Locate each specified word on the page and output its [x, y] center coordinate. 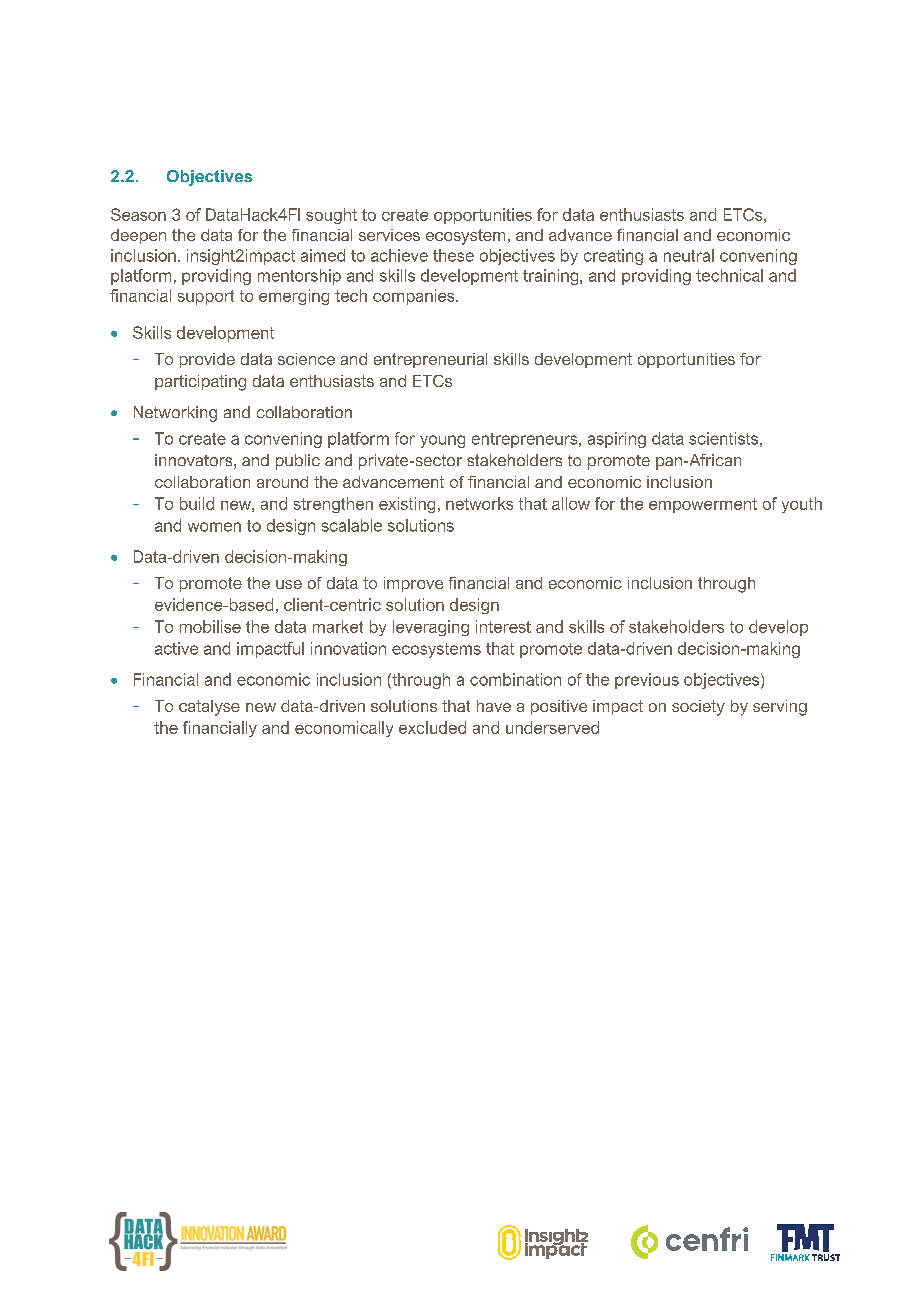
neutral [689, 255]
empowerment [703, 505]
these [453, 255]
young [442, 441]
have [494, 706]
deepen [138, 236]
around [282, 482]
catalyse [209, 708]
